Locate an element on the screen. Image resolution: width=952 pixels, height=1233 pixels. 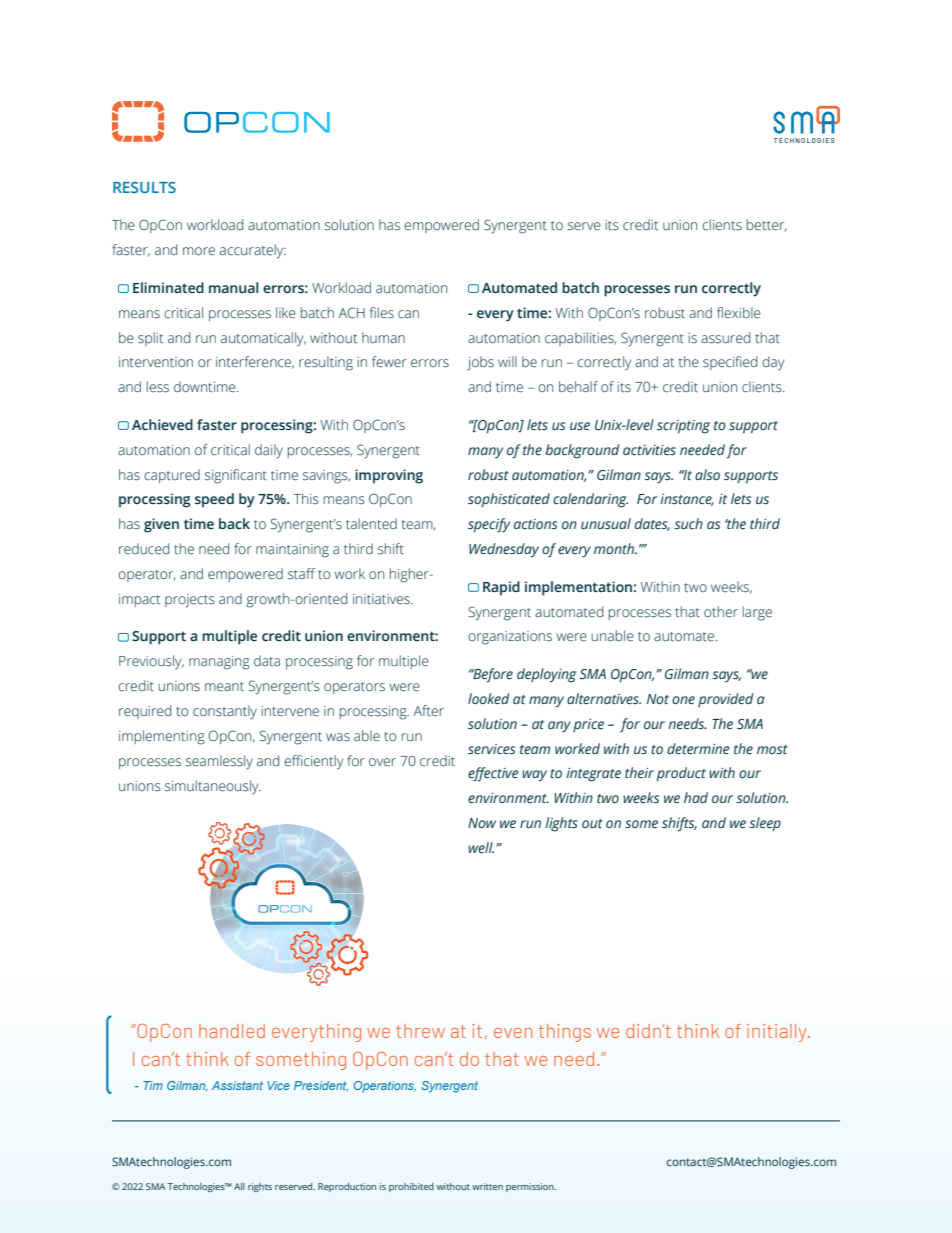
files is located at coordinates (382, 313).
